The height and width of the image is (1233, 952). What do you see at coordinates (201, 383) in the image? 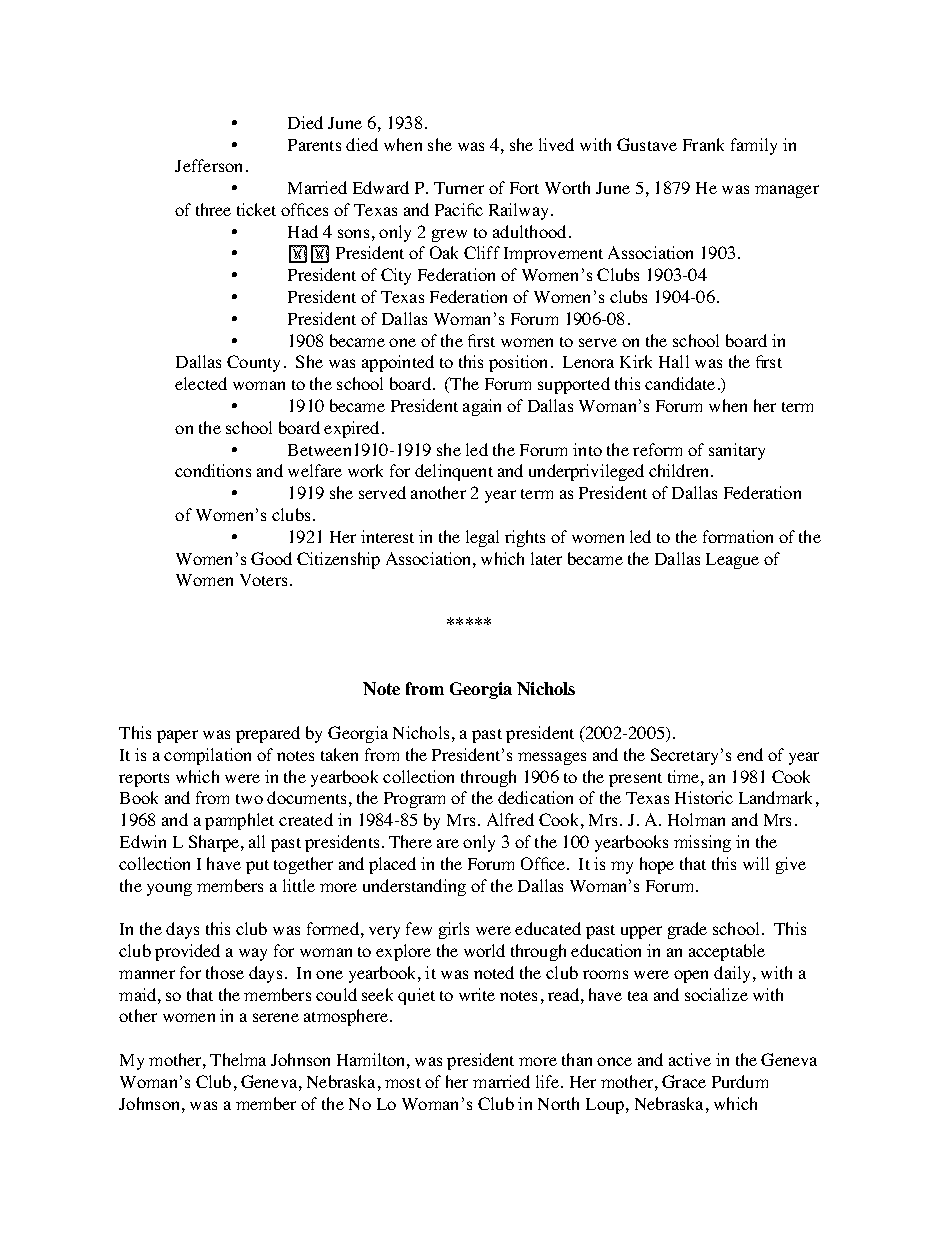
I see `elected` at bounding box center [201, 383].
